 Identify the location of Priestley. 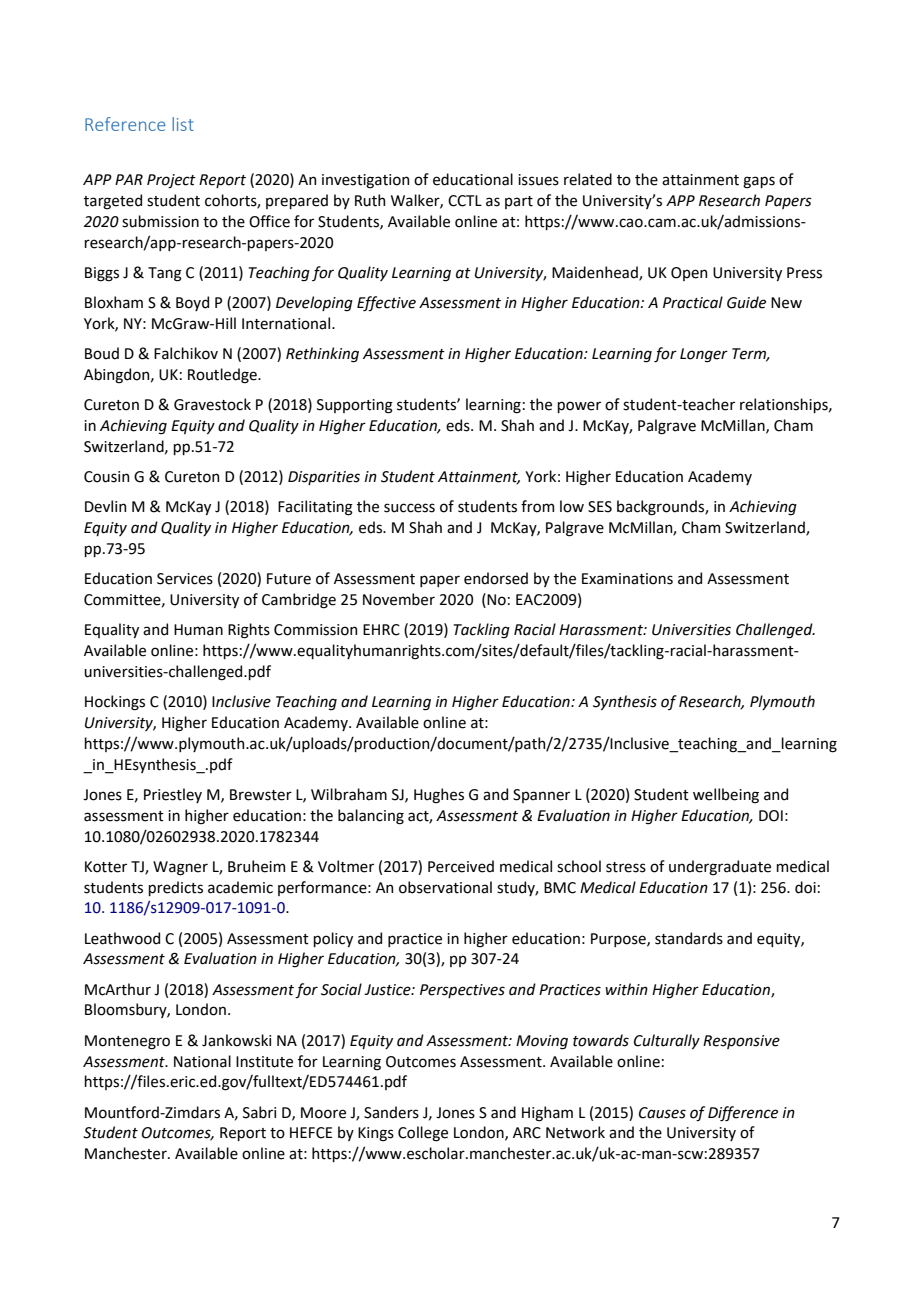
(173, 795).
